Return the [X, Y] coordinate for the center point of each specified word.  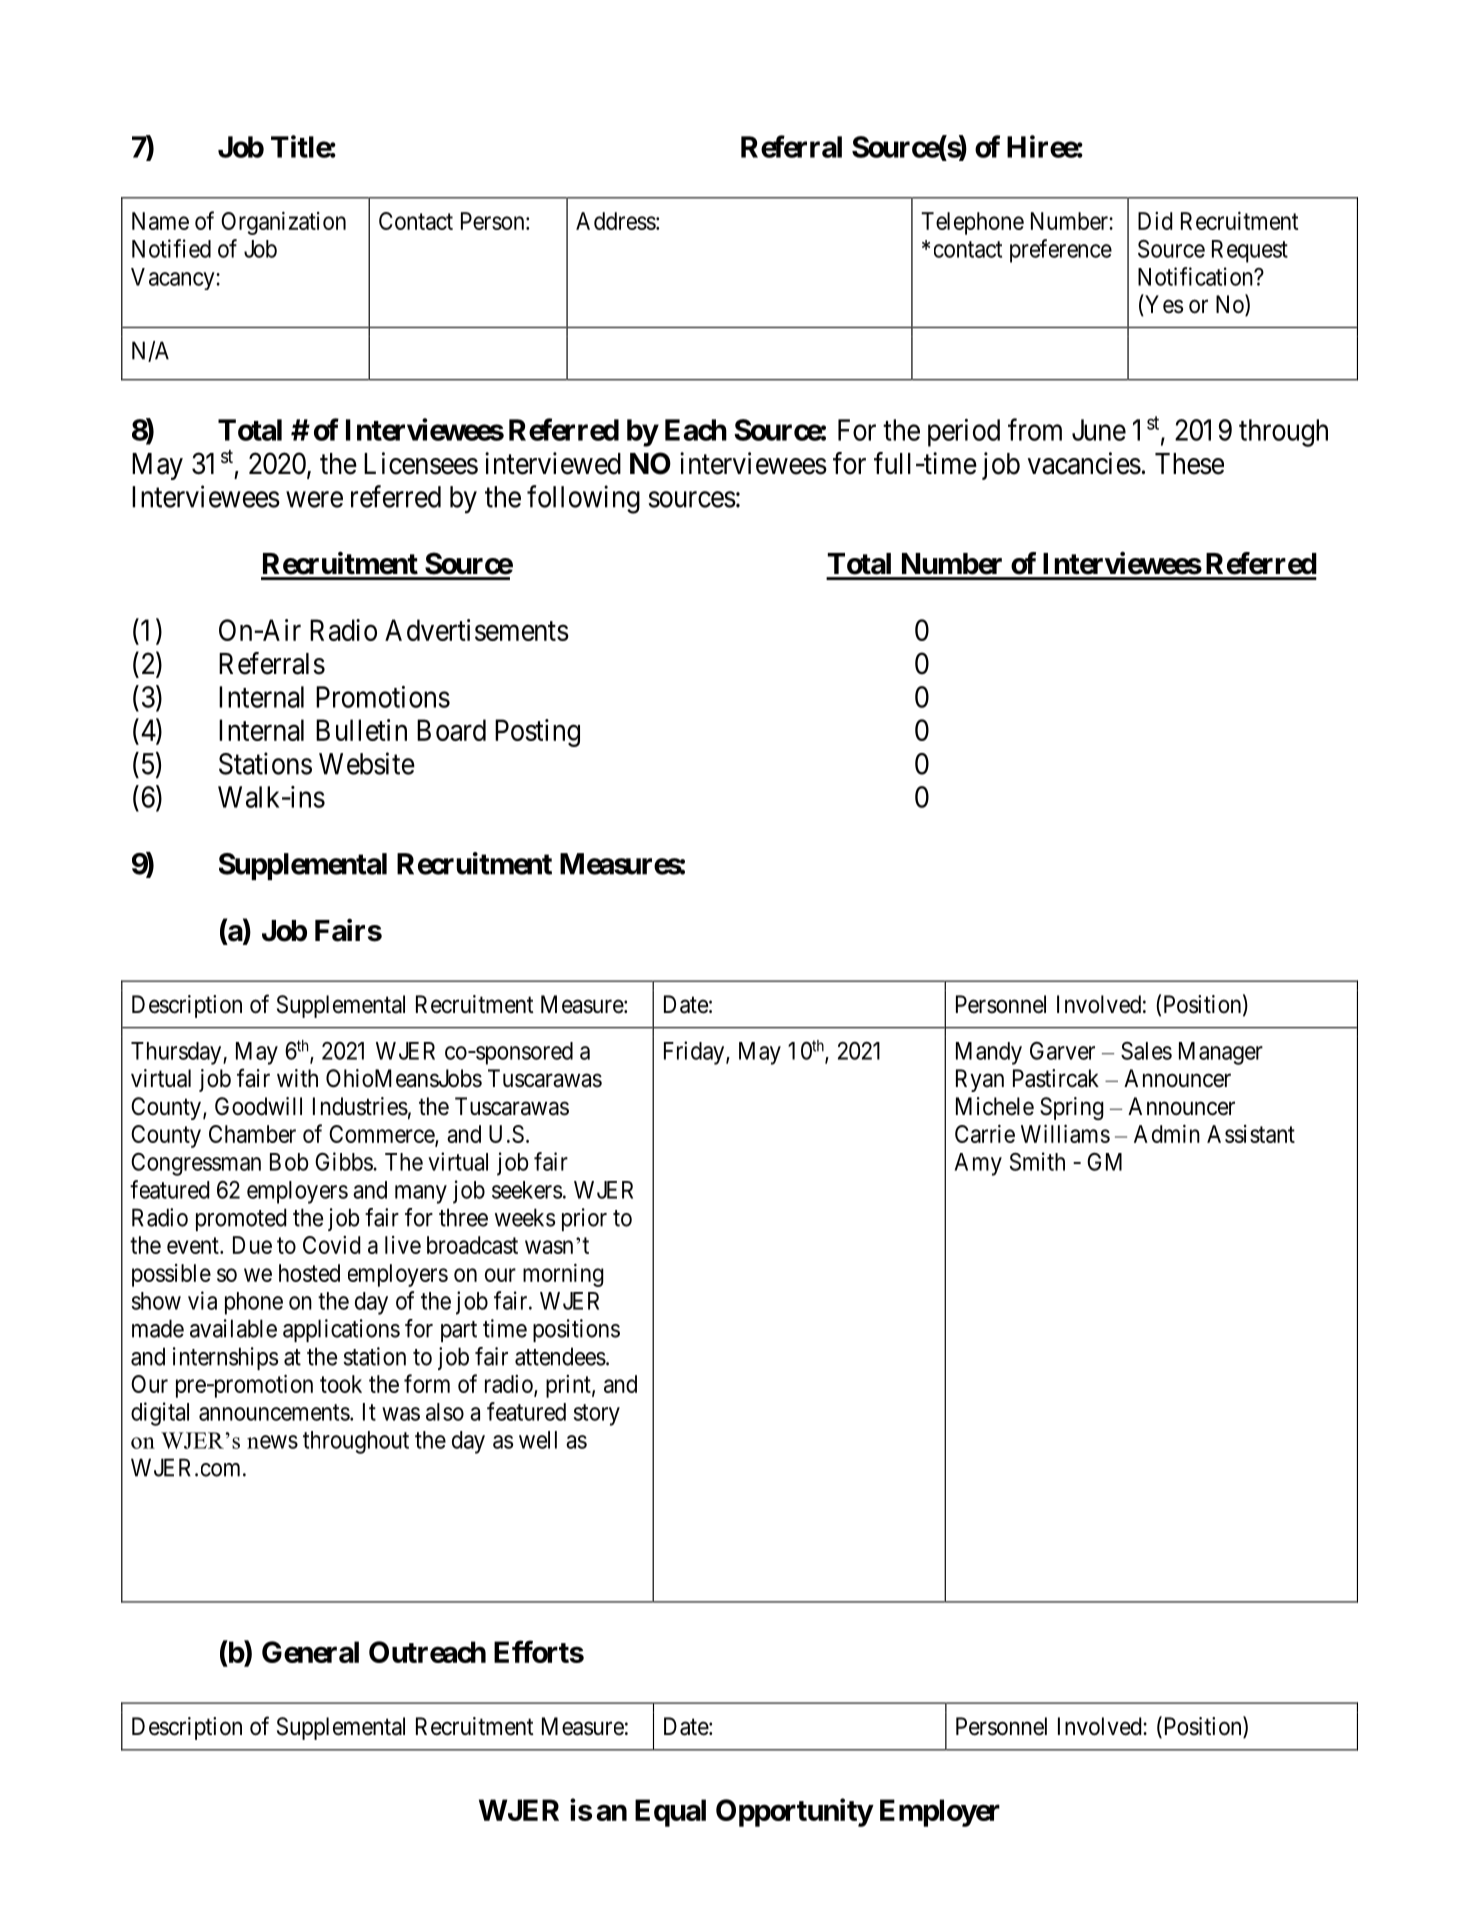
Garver [1062, 1051]
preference [1061, 251]
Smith [1037, 1161]
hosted [309, 1273]
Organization [283, 223]
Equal [670, 1813]
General [310, 1652]
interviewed [553, 463]
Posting [537, 733]
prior [584, 1219]
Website [367, 763]
